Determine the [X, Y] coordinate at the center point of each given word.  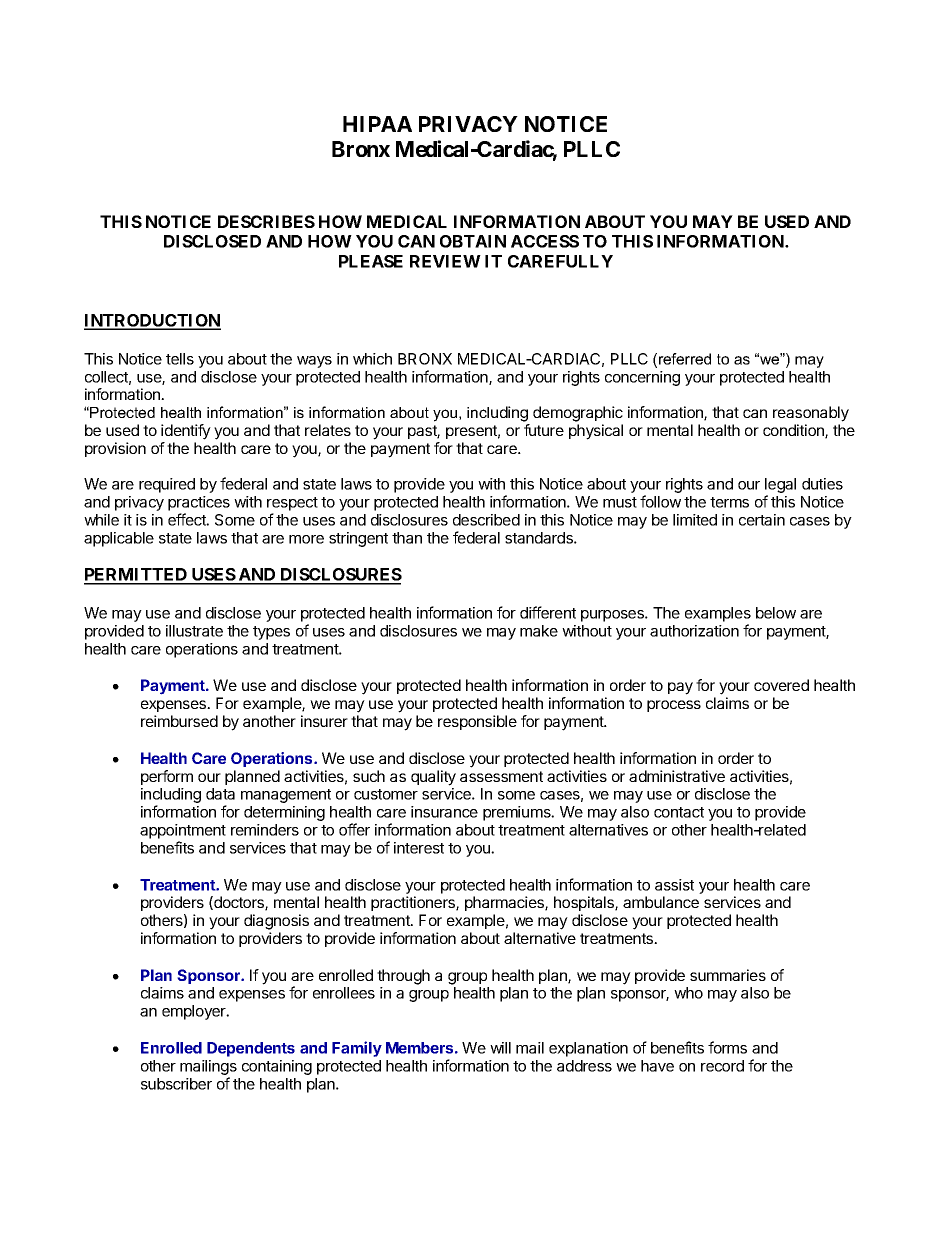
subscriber [176, 1084]
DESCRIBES [266, 221]
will [500, 1048]
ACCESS [545, 241]
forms [727, 1047]
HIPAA [377, 124]
